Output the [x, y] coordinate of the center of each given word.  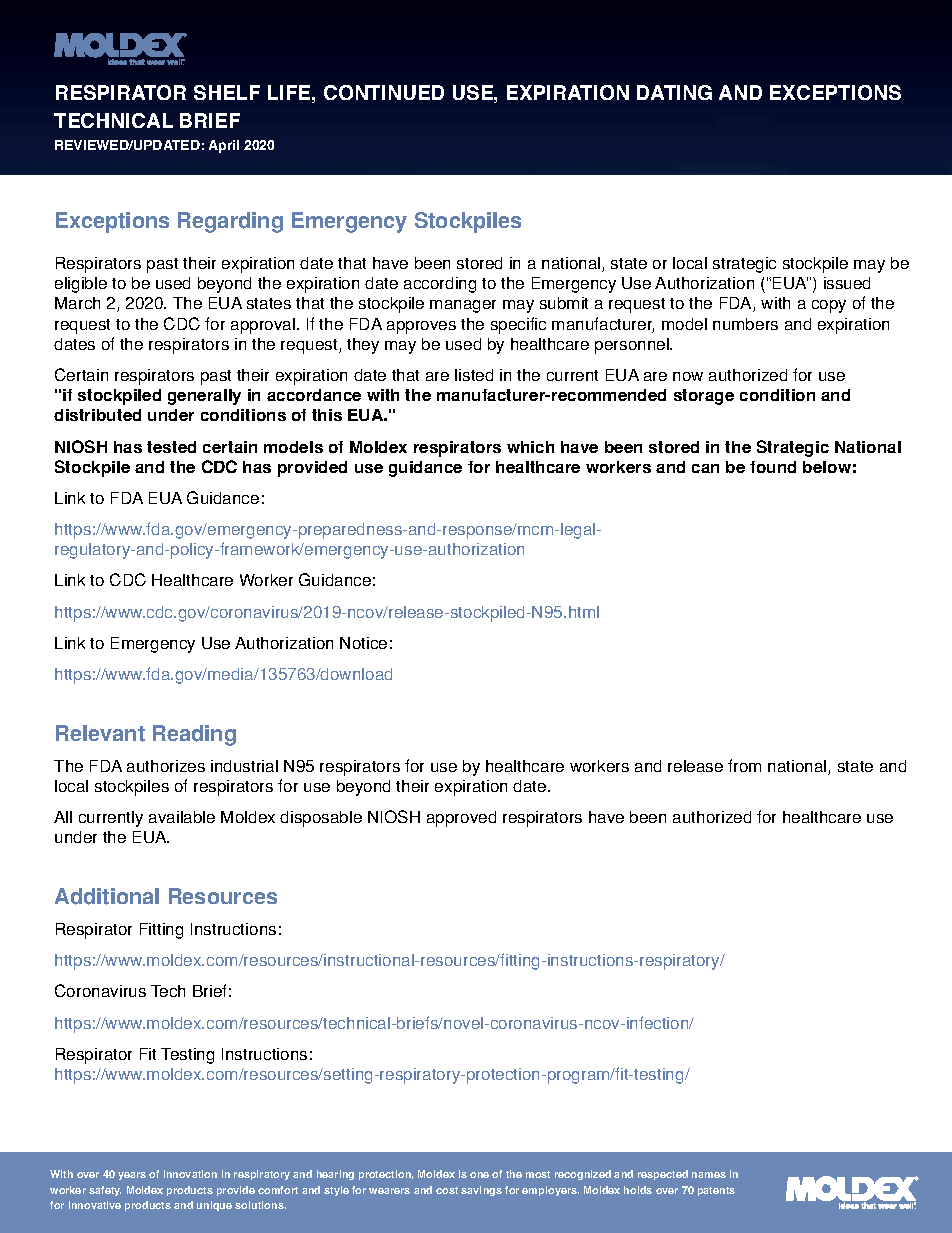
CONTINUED [384, 92]
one [479, 1175]
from [744, 765]
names [709, 1175]
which [530, 447]
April [224, 146]
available [182, 817]
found [773, 467]
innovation [190, 1174]
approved [461, 819]
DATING [674, 92]
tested [171, 447]
